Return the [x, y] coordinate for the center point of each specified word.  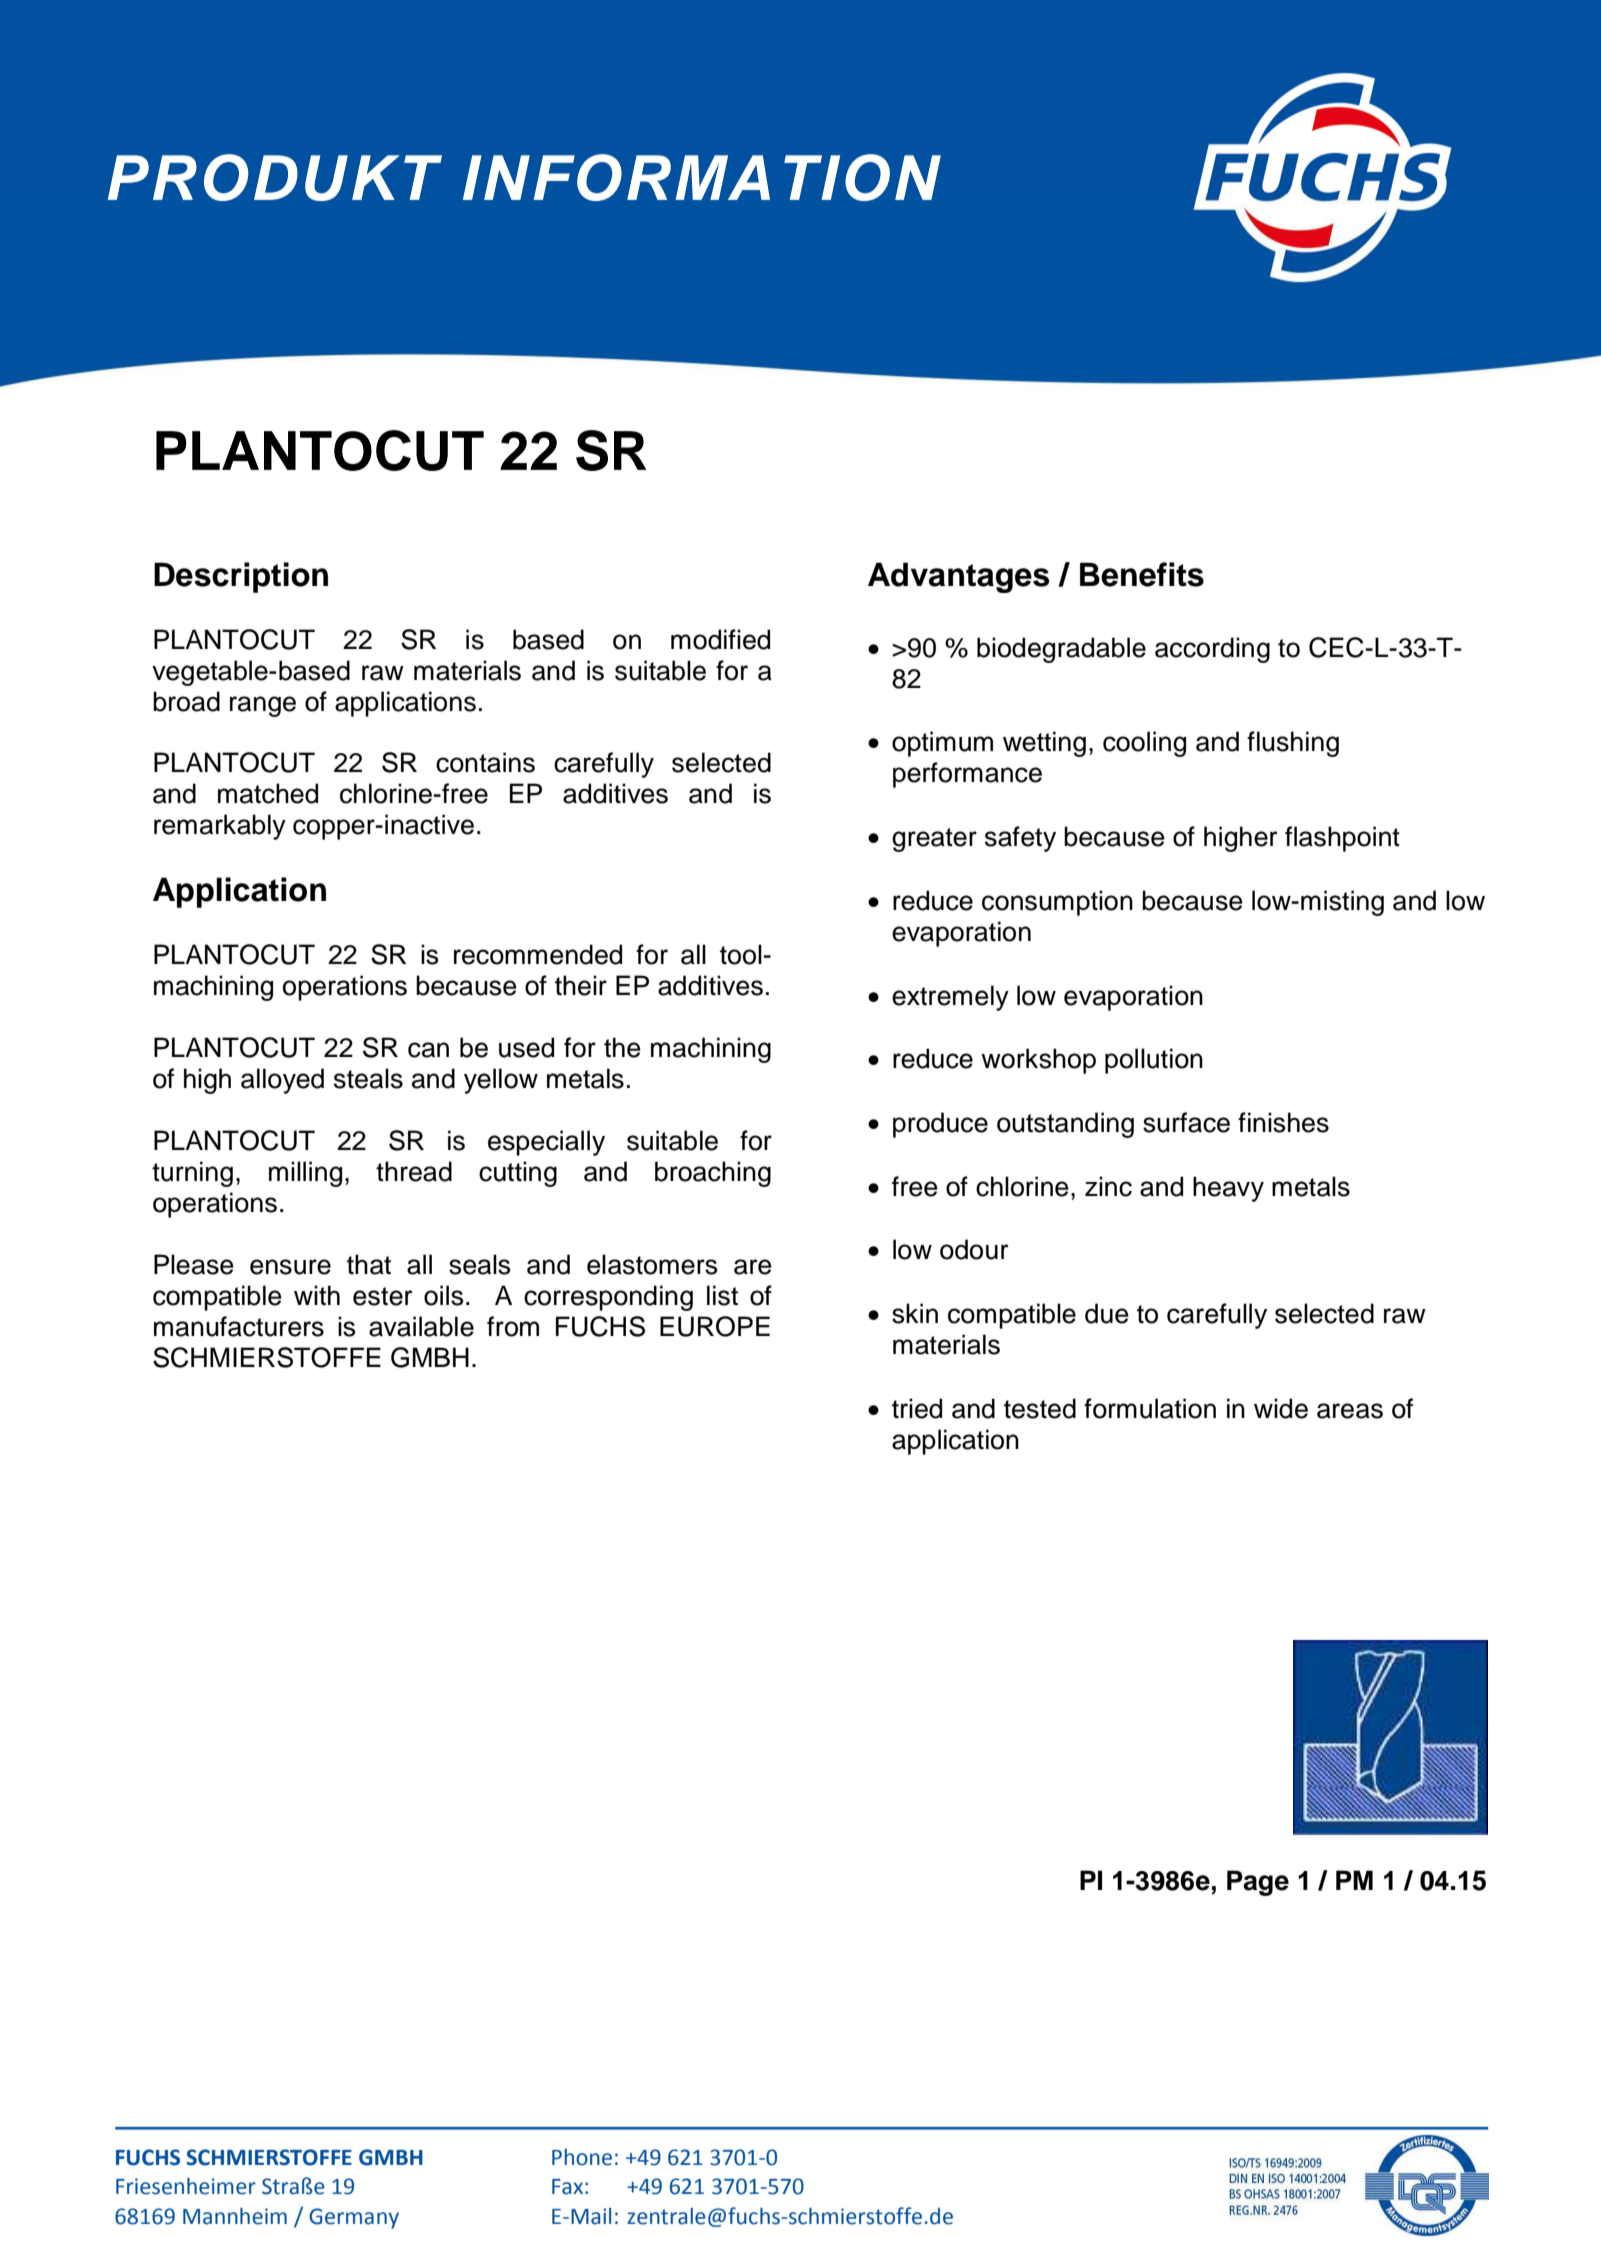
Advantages [958, 577]
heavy [1228, 1189]
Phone [582, 2157]
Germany [354, 2218]
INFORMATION [702, 177]
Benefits [1142, 574]
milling [305, 1174]
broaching [713, 1174]
